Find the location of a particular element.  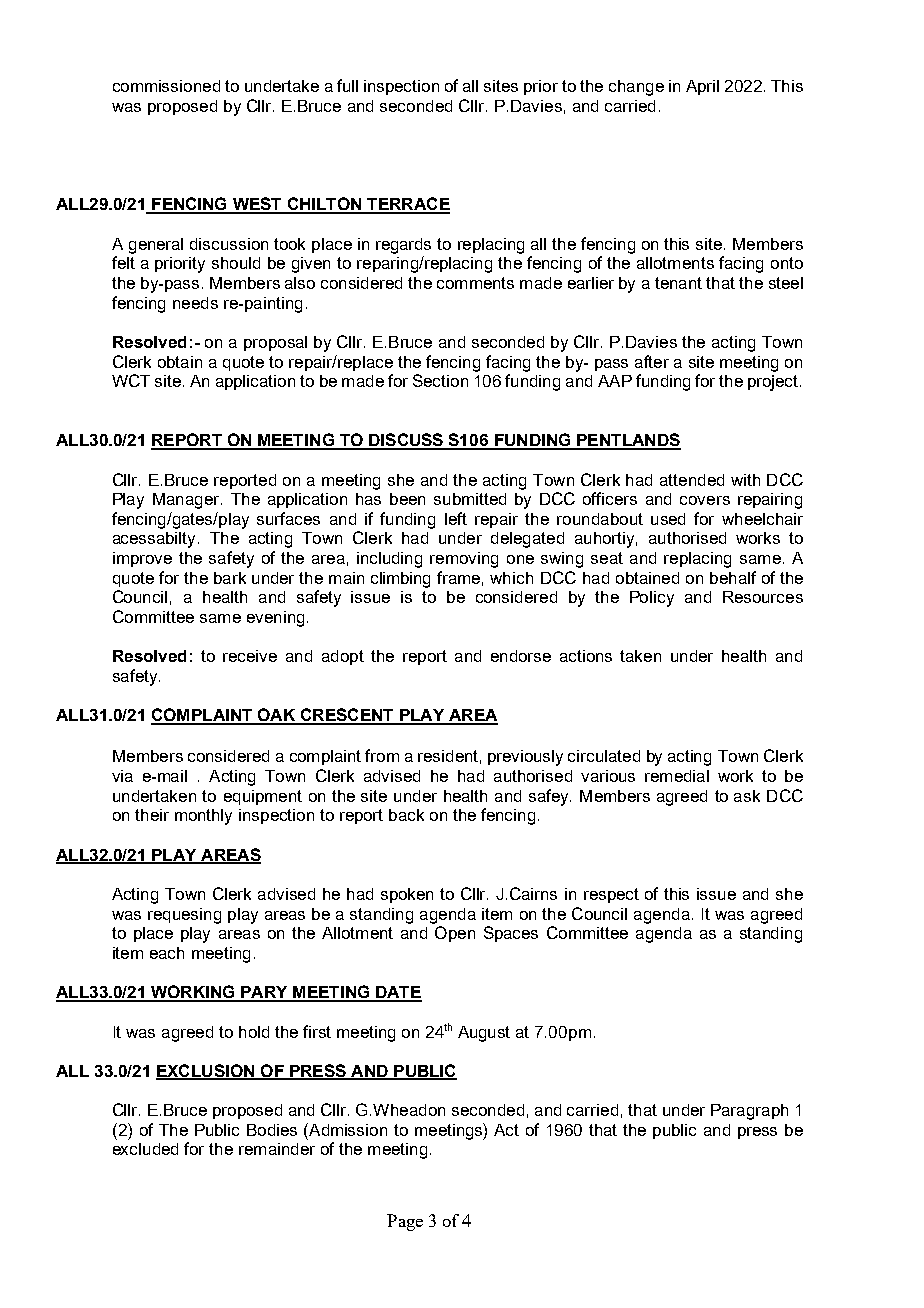

April is located at coordinates (702, 87).
